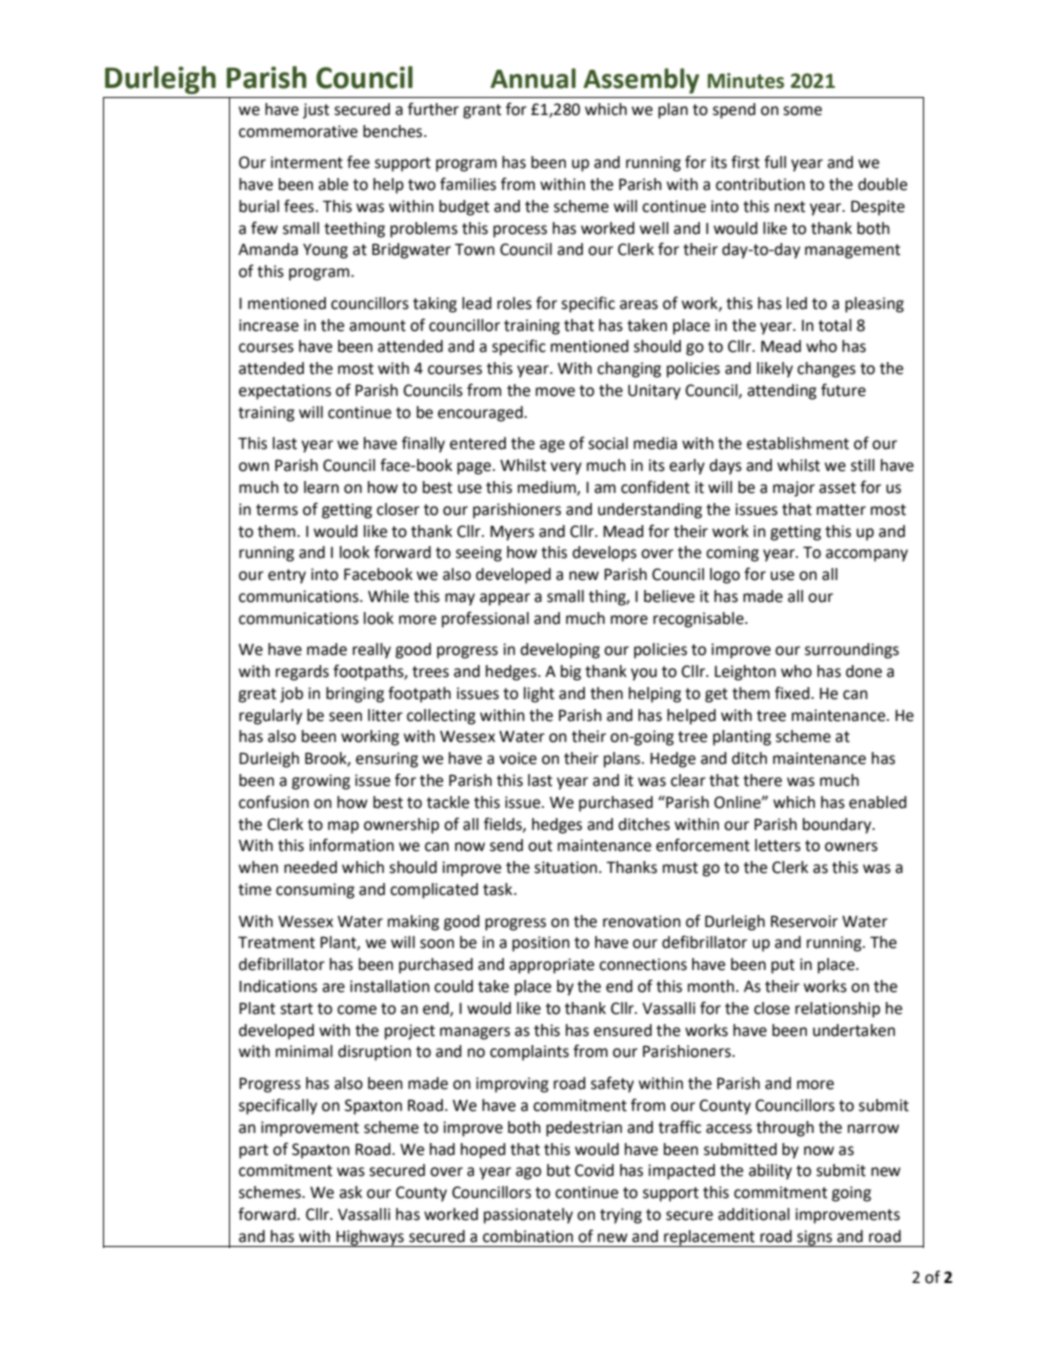 Image resolution: width=1057 pixels, height=1368 pixels. I want to click on major, so click(794, 489).
